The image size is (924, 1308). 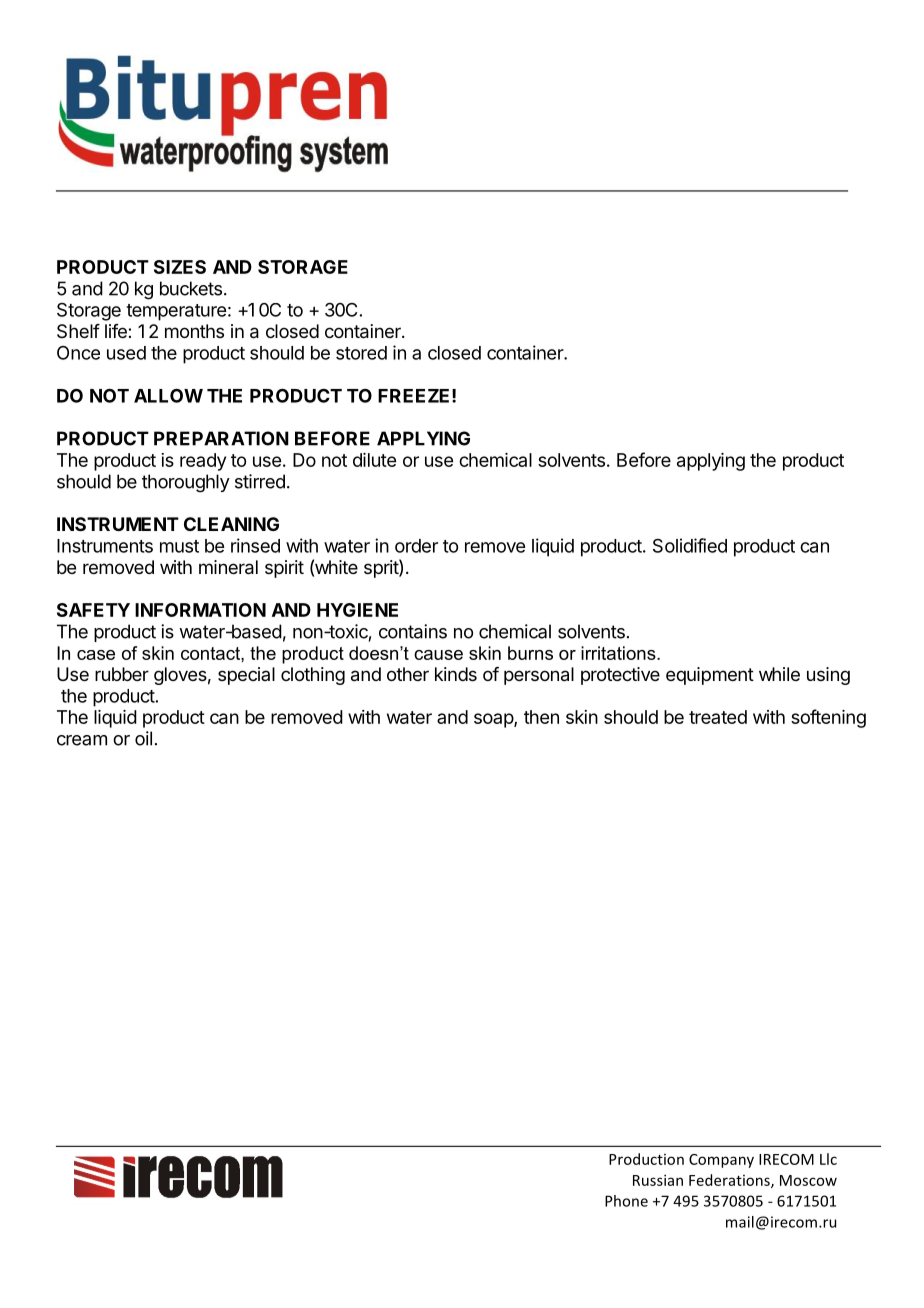 I want to click on Phone, so click(x=626, y=1201).
